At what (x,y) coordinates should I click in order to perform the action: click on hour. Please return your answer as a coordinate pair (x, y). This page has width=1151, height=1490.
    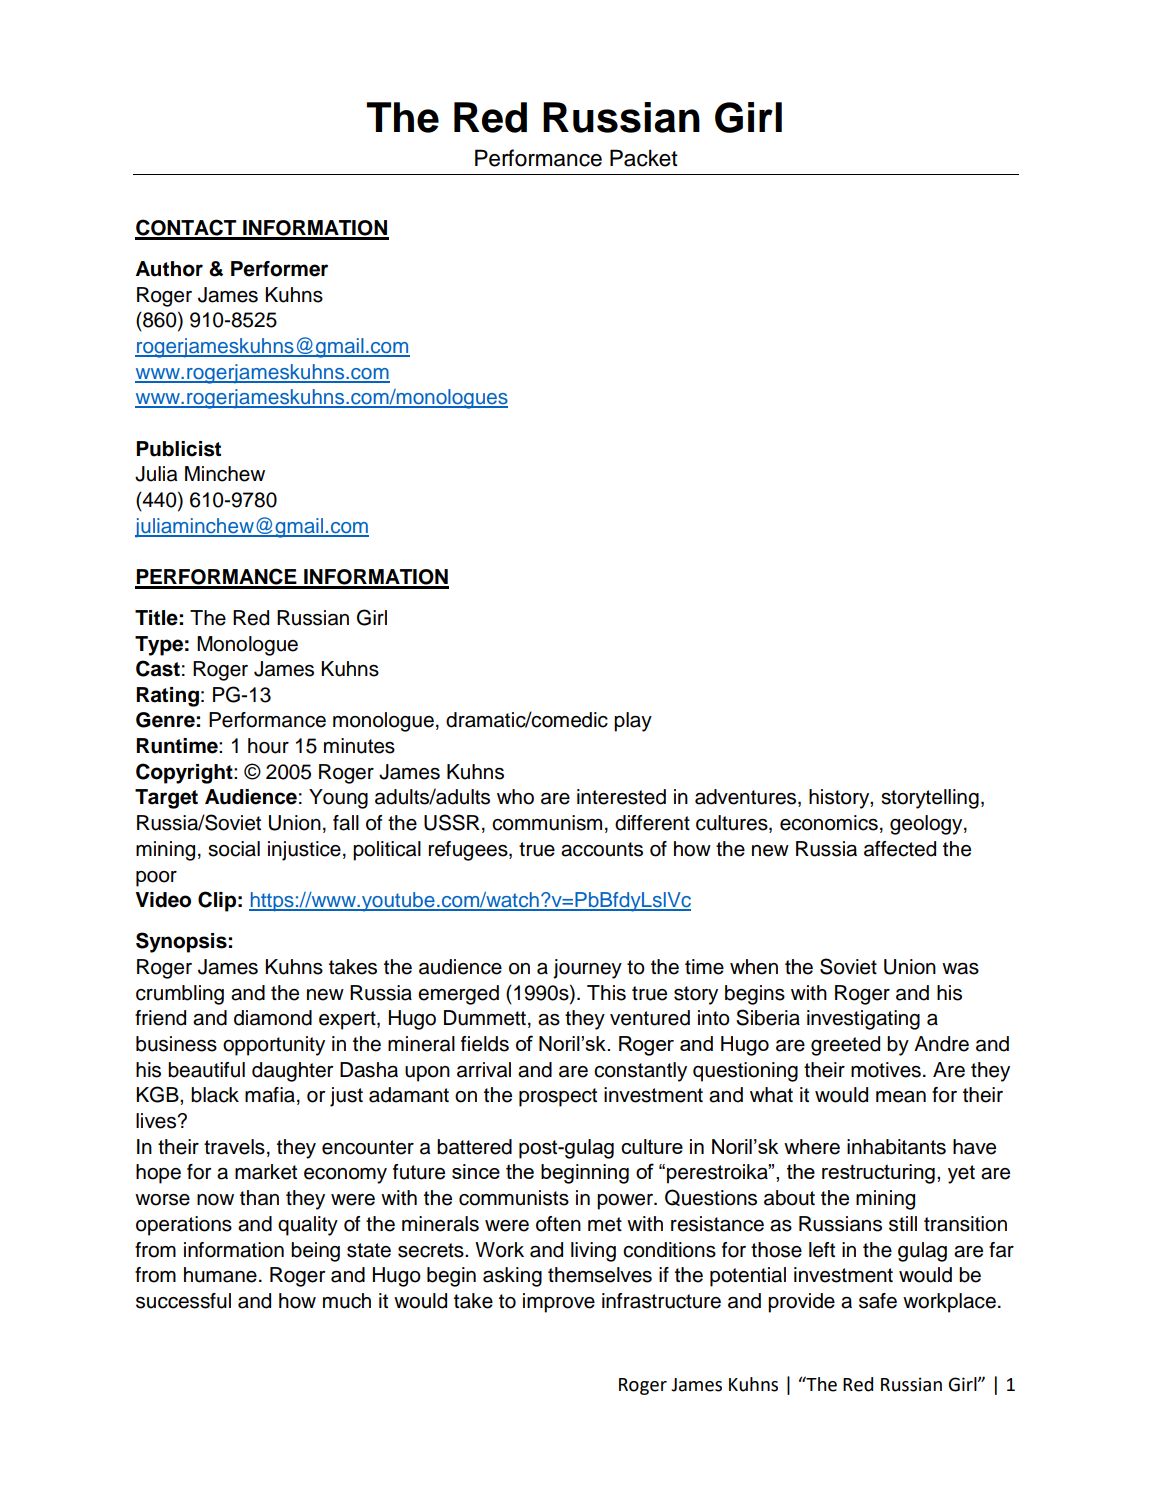
    Looking at the image, I should click on (268, 746).
